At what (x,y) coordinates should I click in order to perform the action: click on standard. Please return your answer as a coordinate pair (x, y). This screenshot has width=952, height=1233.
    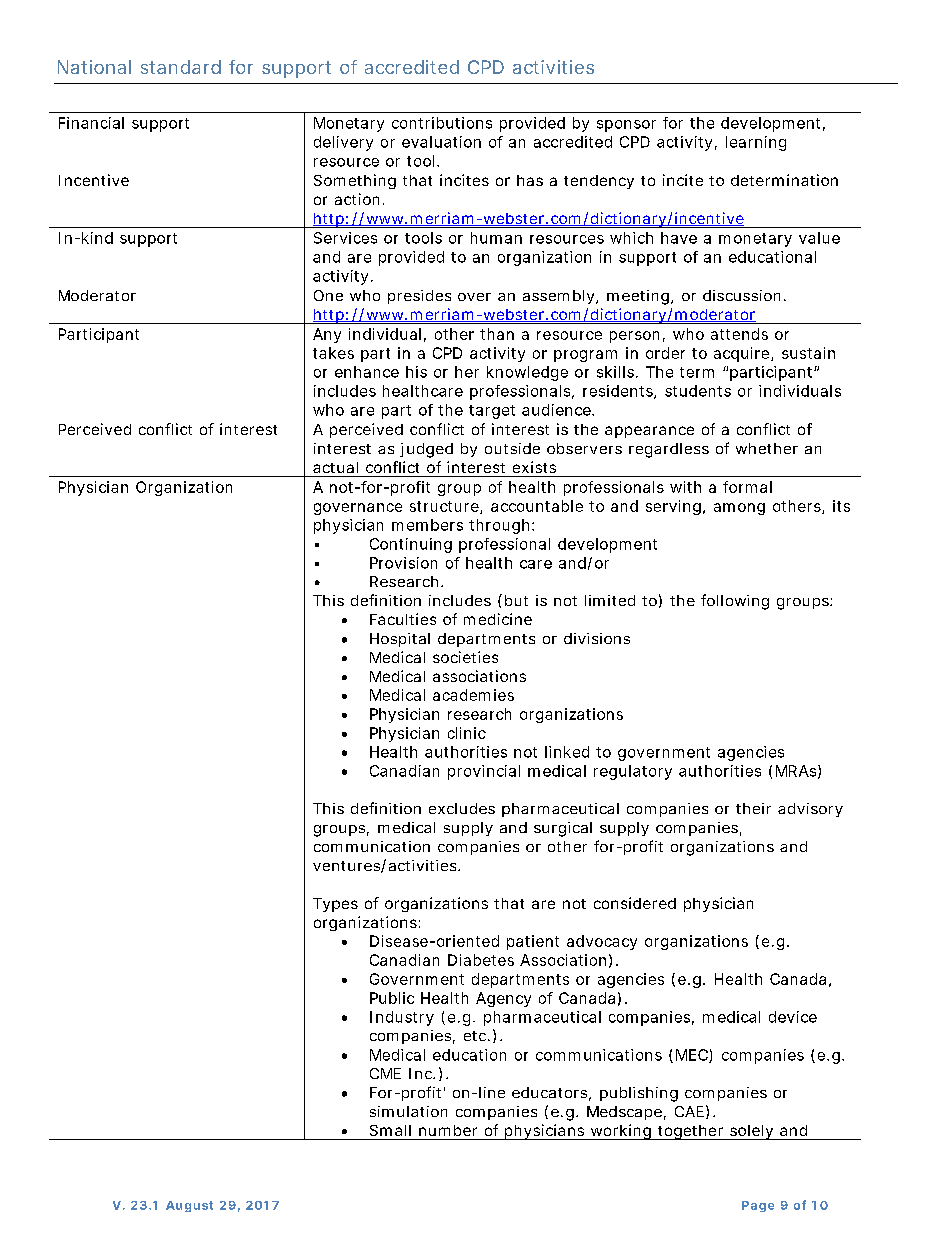
    Looking at the image, I should click on (181, 67).
